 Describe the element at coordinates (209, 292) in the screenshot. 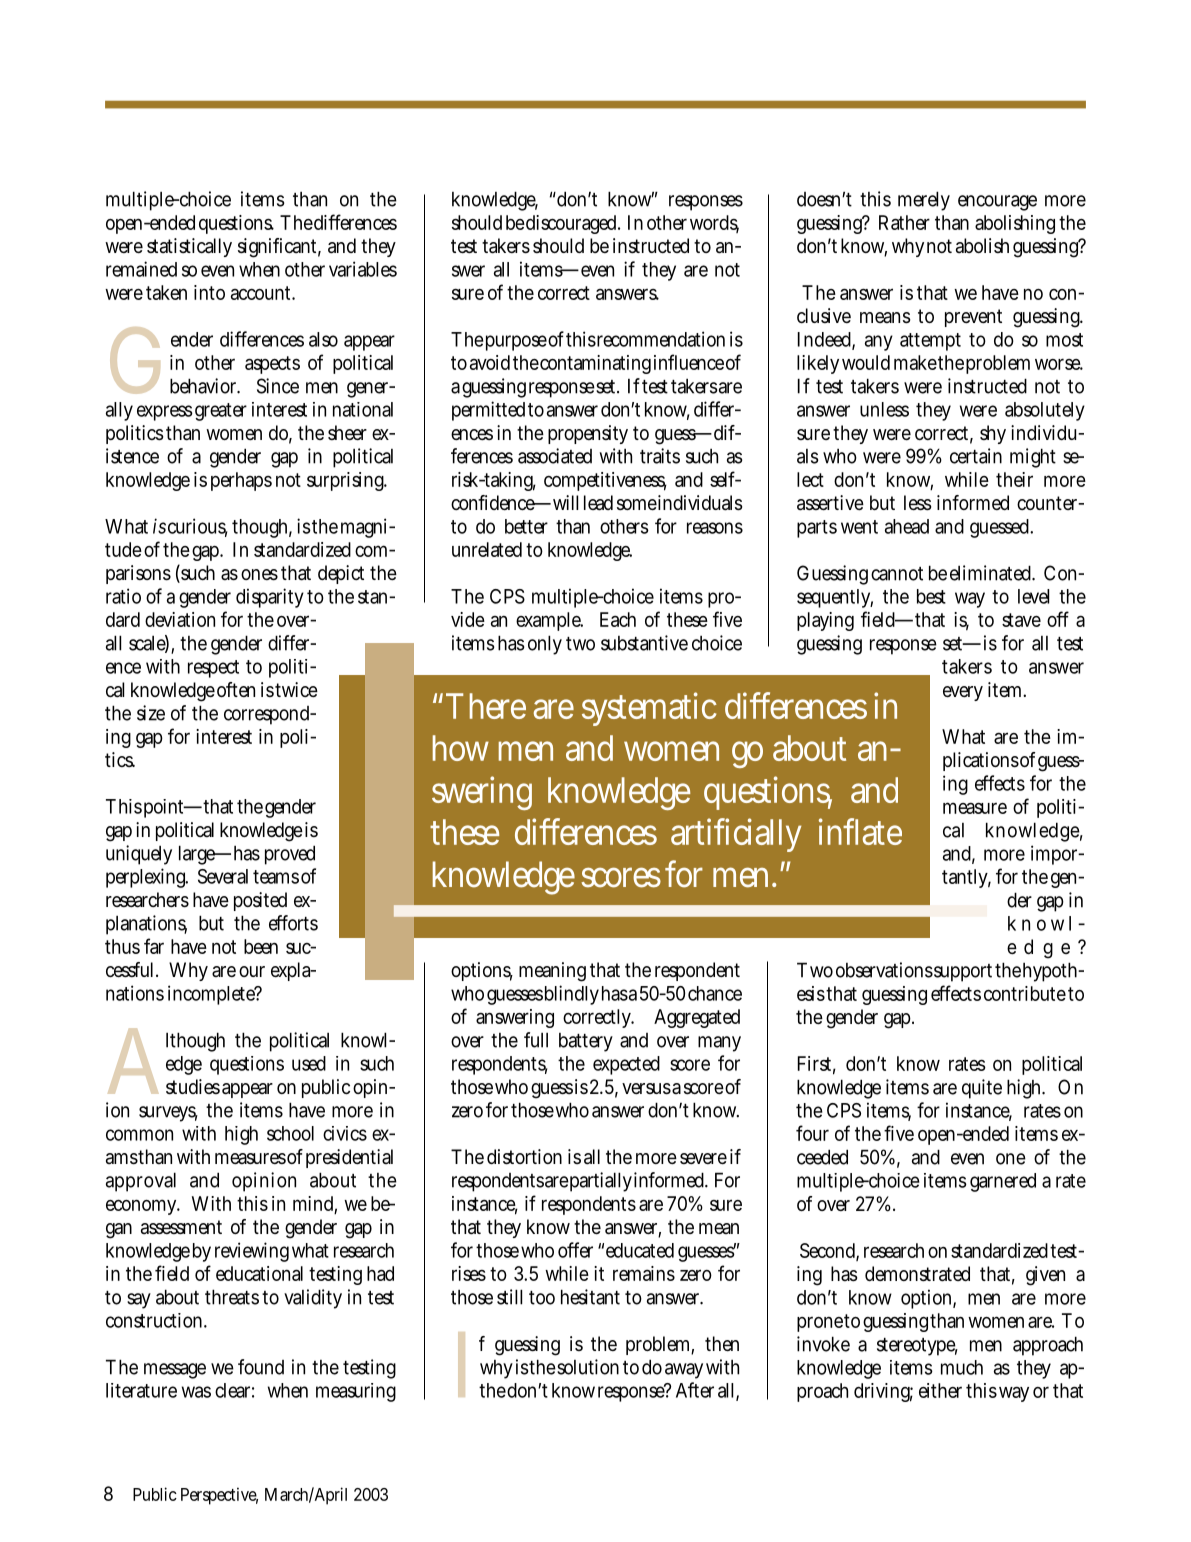

I see `into` at that location.
